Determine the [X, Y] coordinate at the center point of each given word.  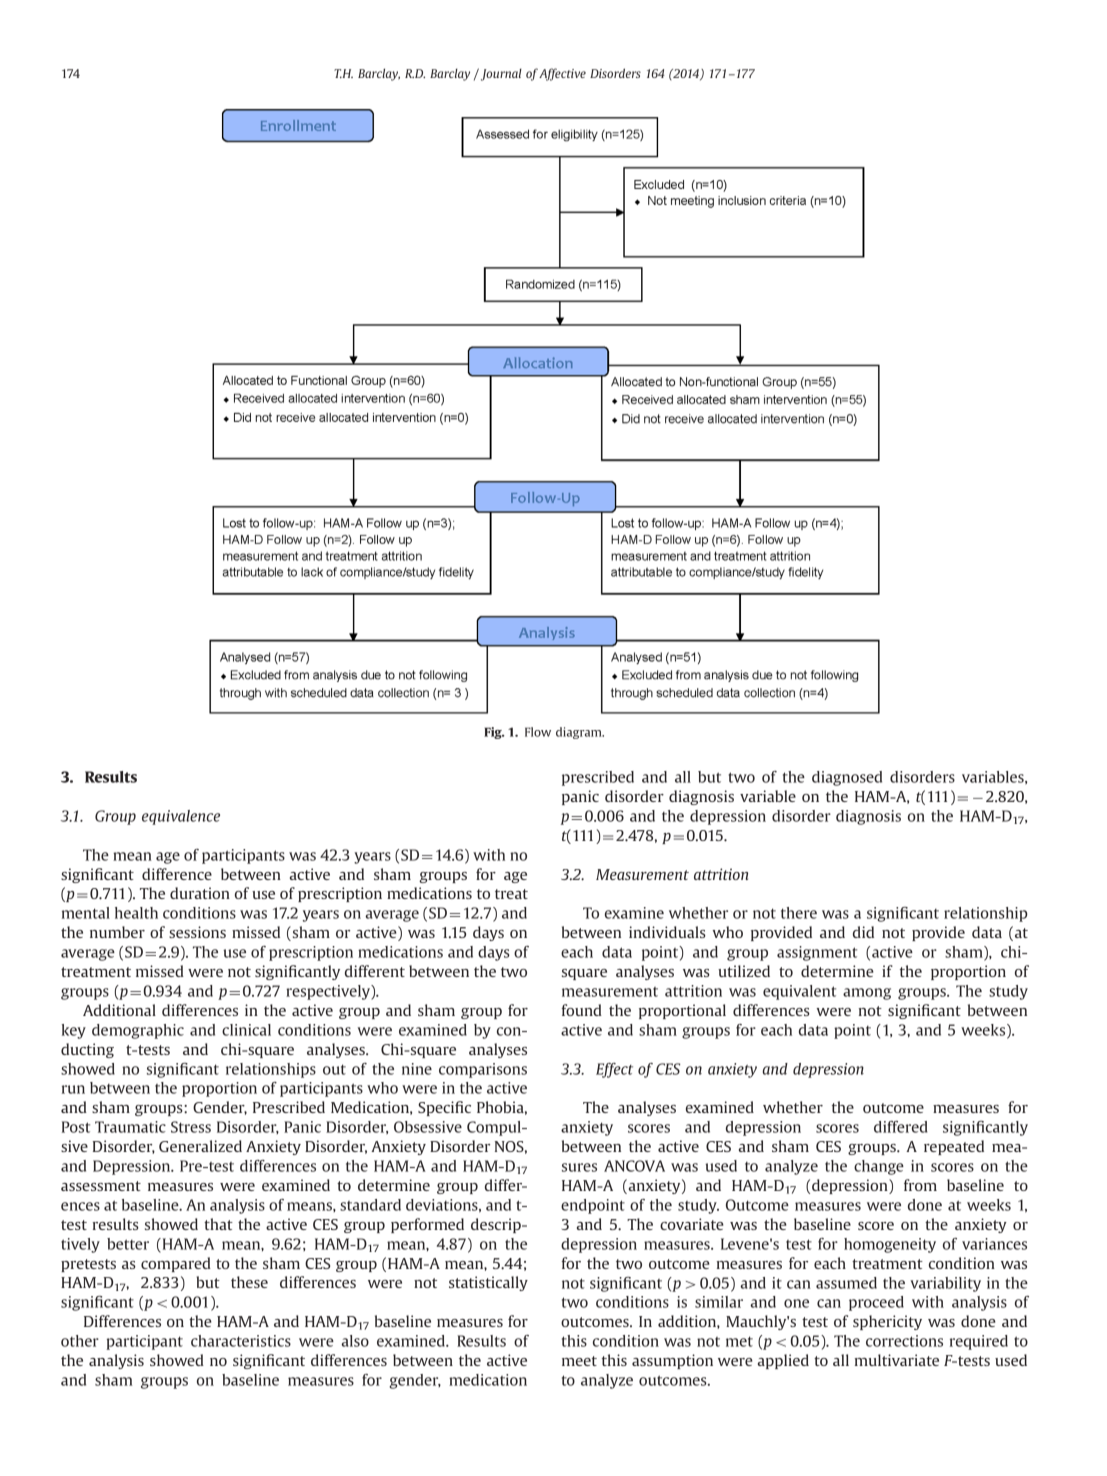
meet [579, 1361]
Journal [500, 74]
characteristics [241, 1341]
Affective [562, 74]
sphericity [887, 1322]
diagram [580, 733]
